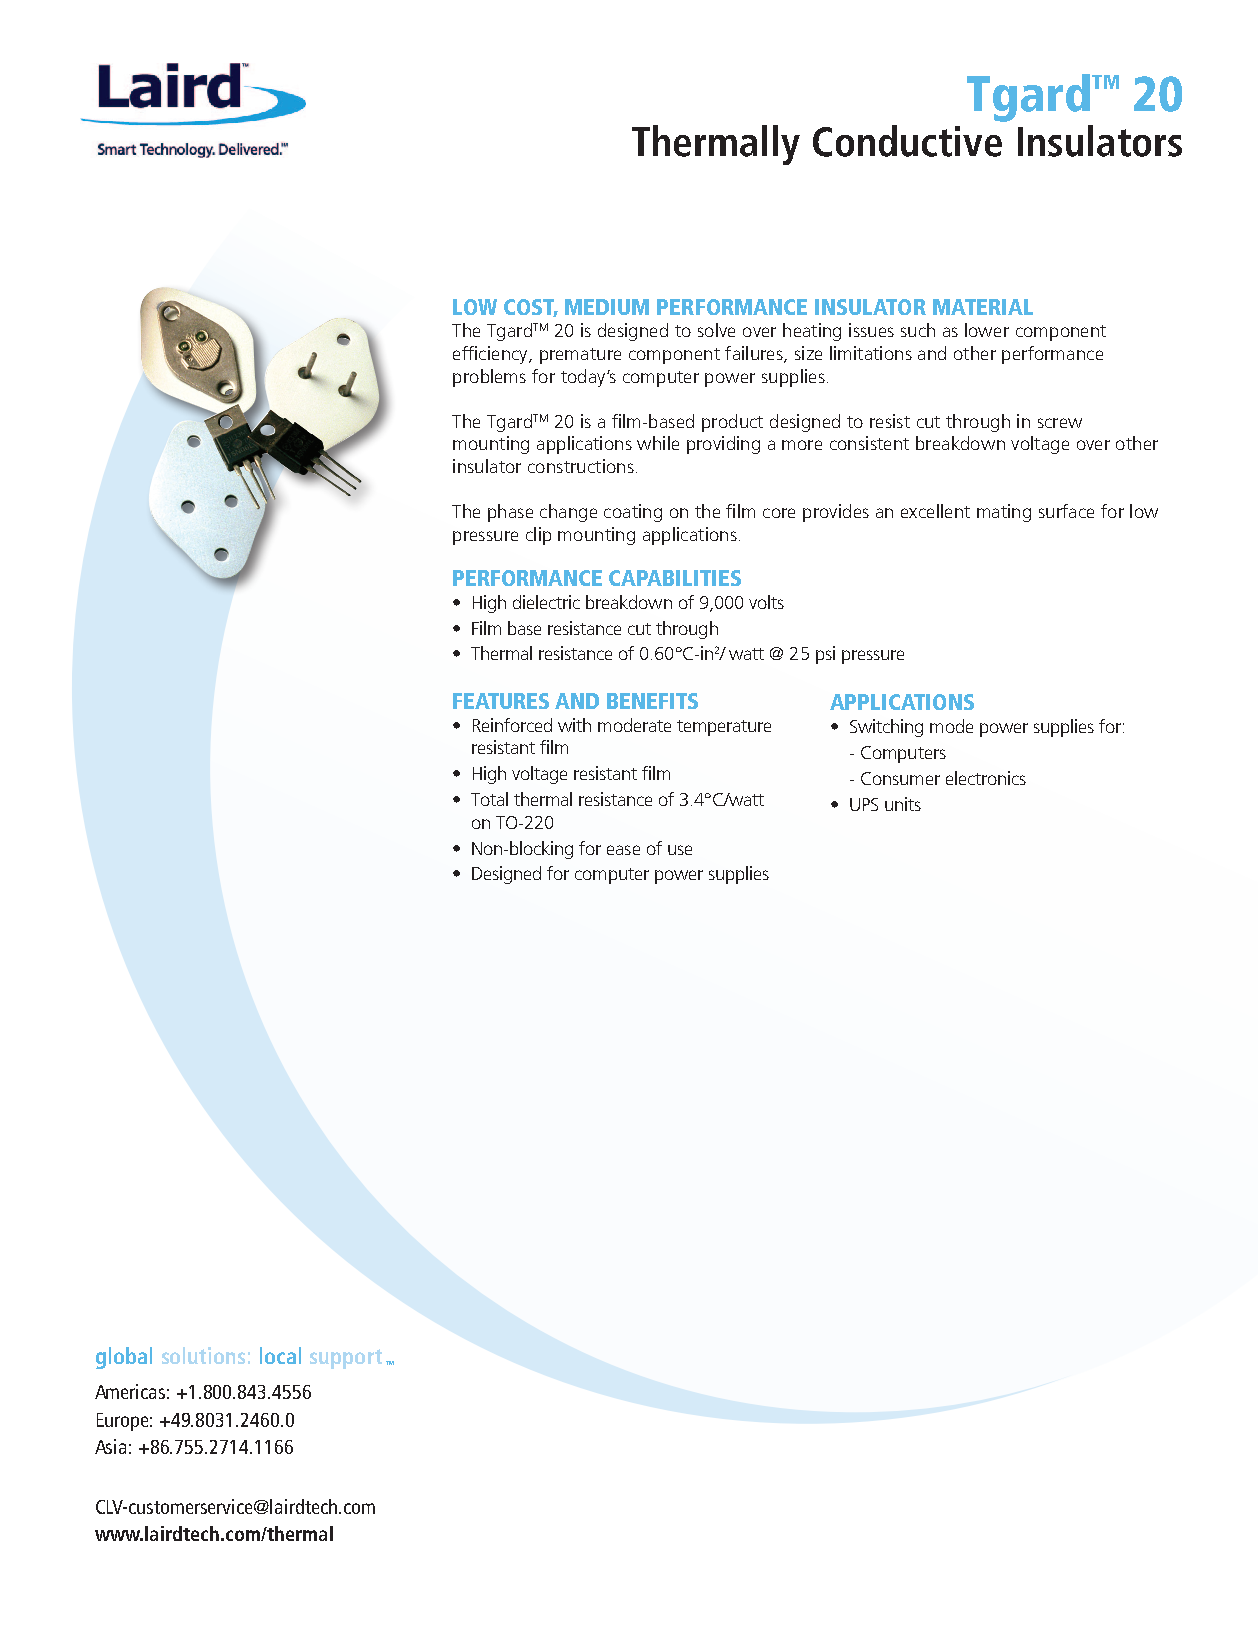 This screenshot has width=1258, height=1627. What do you see at coordinates (510, 513) in the screenshot?
I see `phase` at bounding box center [510, 513].
